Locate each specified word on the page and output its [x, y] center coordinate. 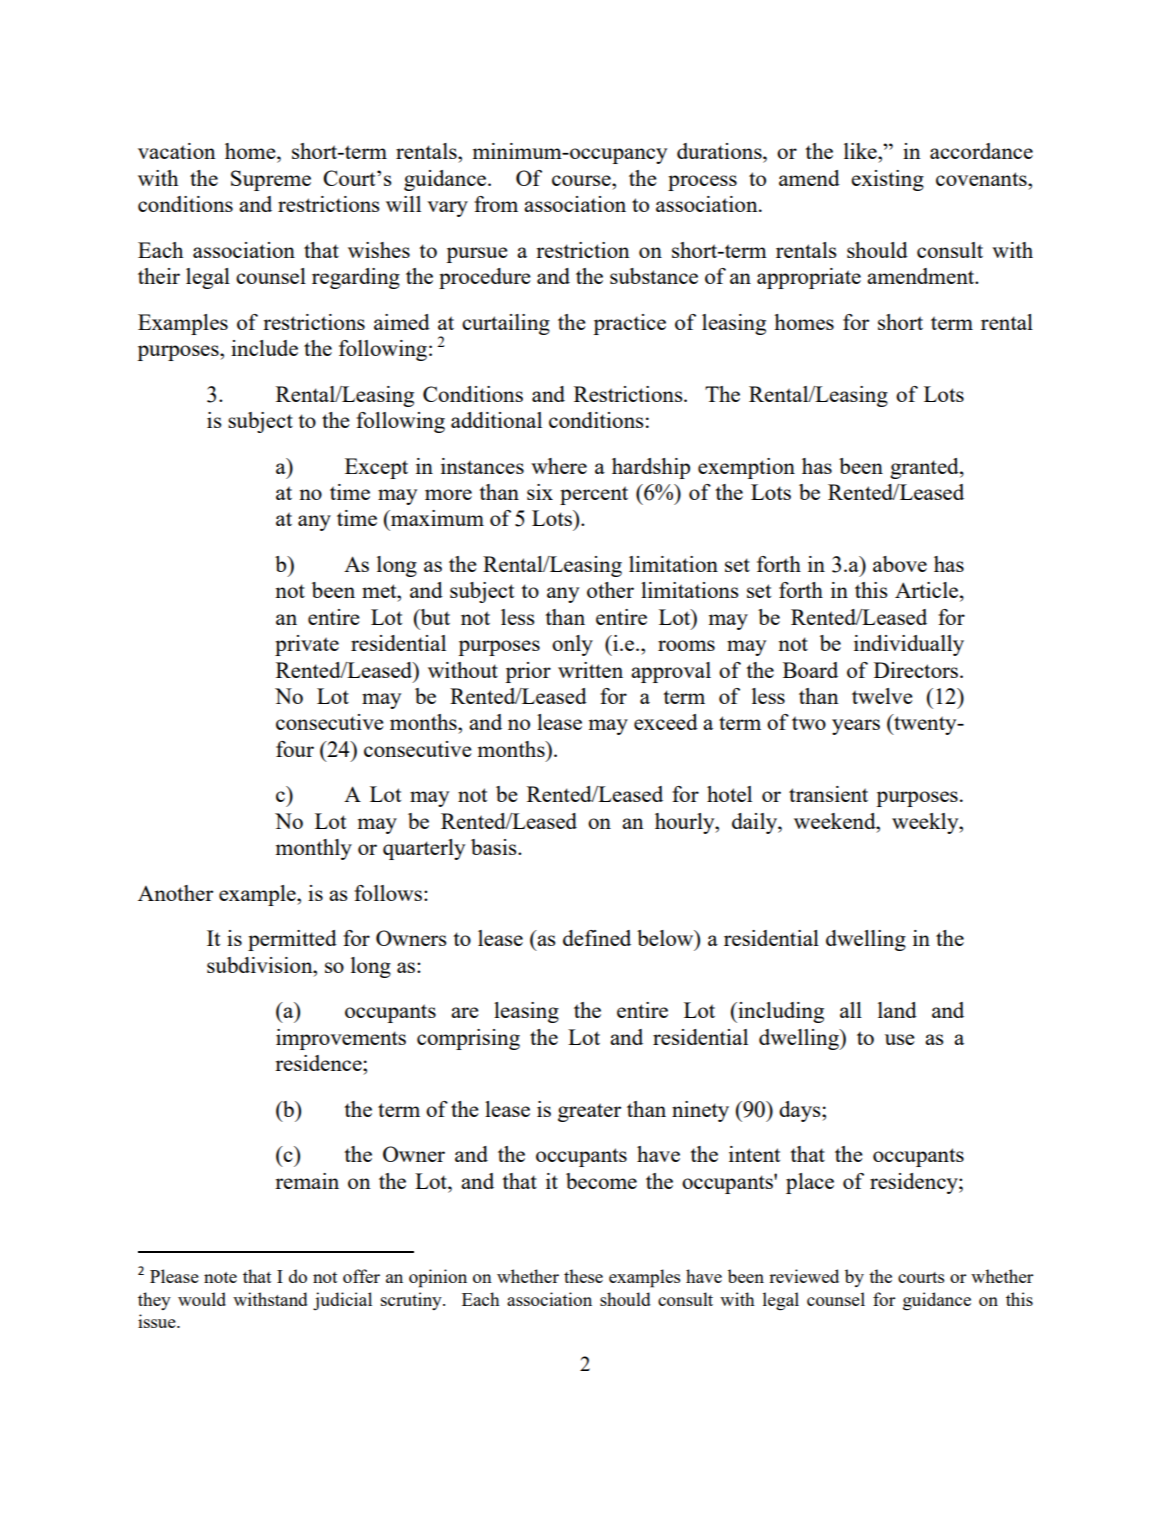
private [307, 645]
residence [319, 1063]
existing [887, 180]
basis [495, 847]
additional [496, 420]
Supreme [271, 180]
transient [828, 794]
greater [589, 1112]
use [900, 1039]
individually [909, 645]
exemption [746, 468]
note [220, 1277]
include [264, 348]
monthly [314, 849]
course [582, 180]
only [572, 645]
